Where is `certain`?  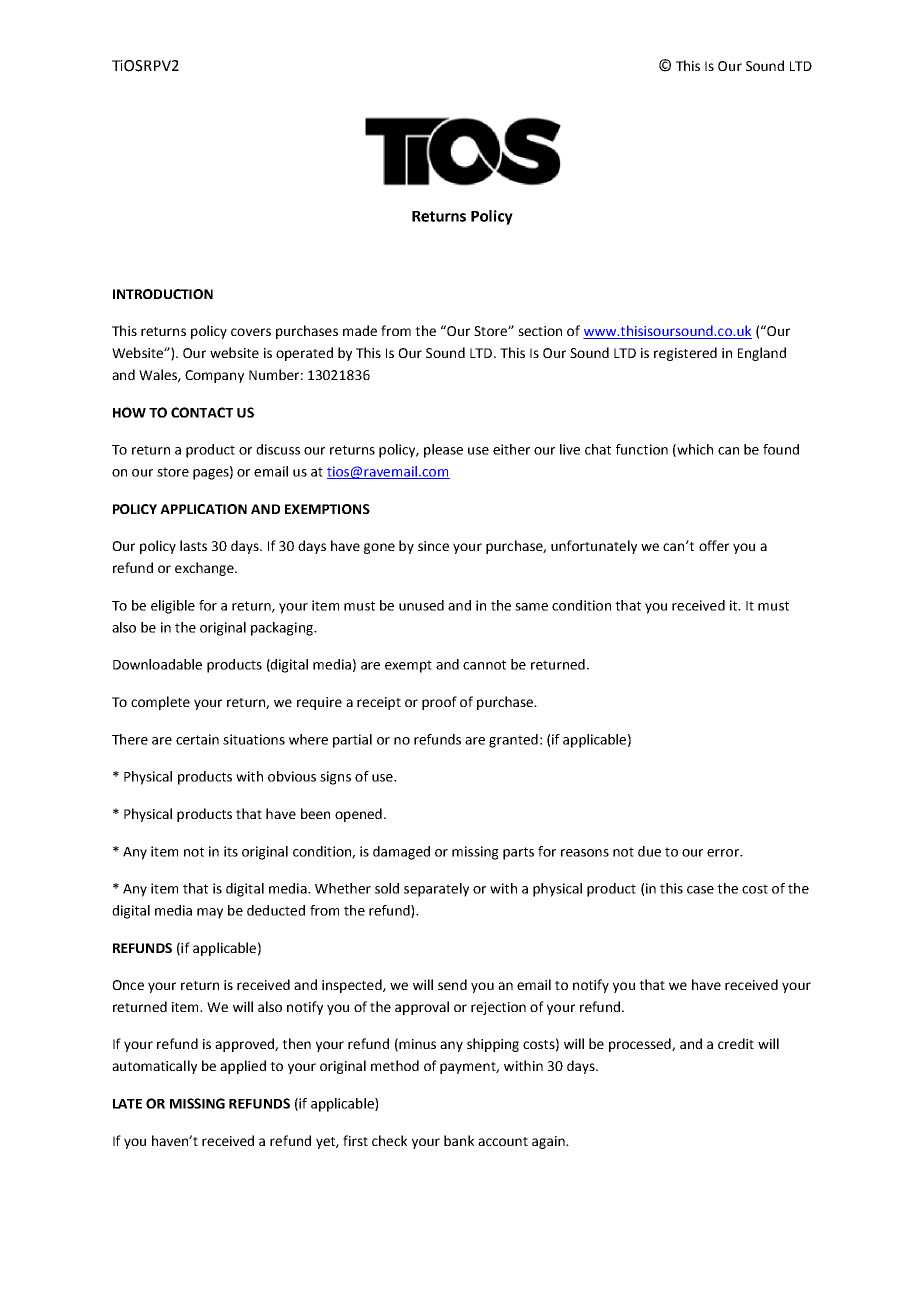 certain is located at coordinates (197, 739).
